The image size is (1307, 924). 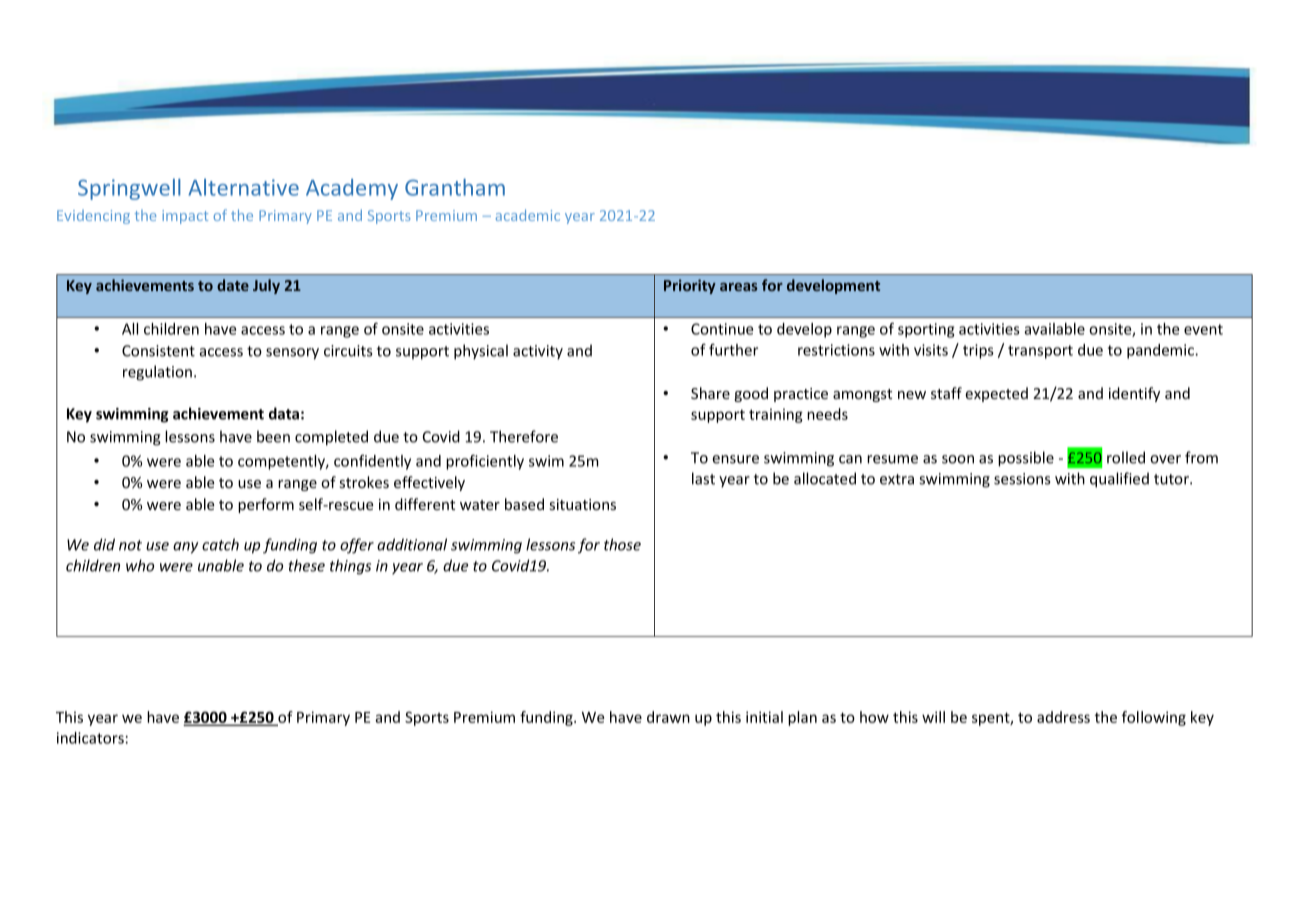 What do you see at coordinates (710, 393) in the image?
I see `Share` at bounding box center [710, 393].
